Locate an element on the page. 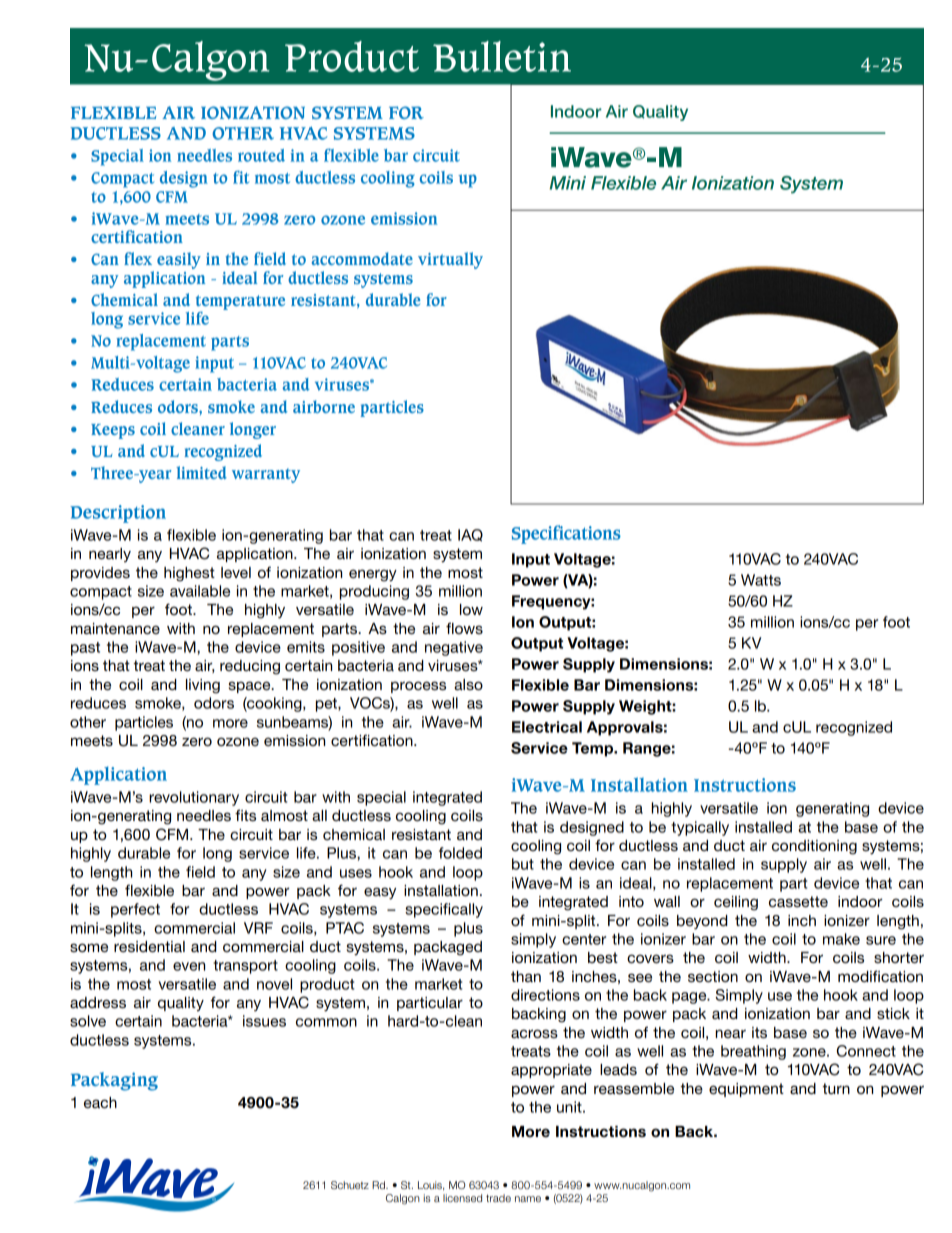 This document has height=1233, width=952. Bulletin is located at coordinates (502, 56).
